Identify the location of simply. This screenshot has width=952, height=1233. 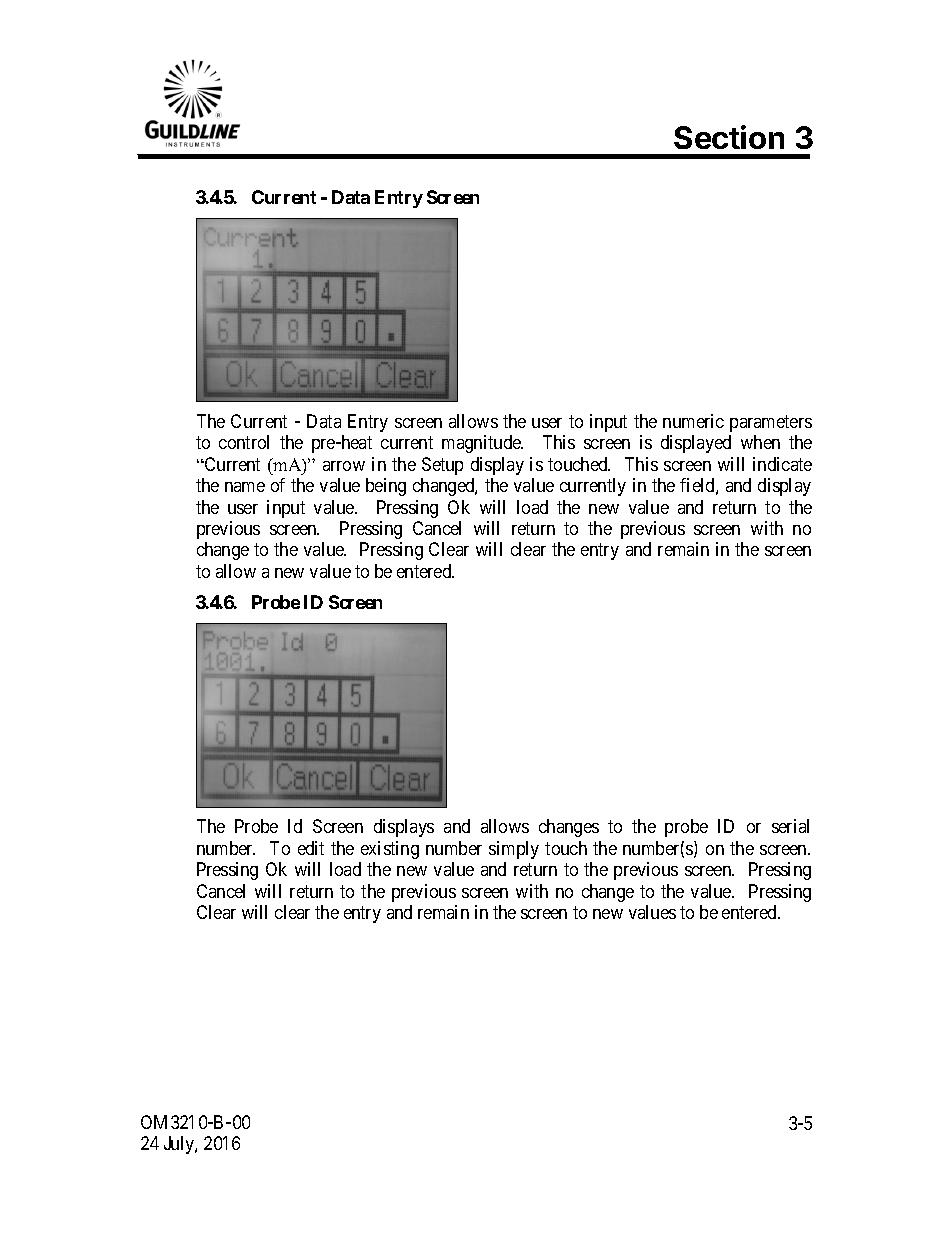
(514, 850).
